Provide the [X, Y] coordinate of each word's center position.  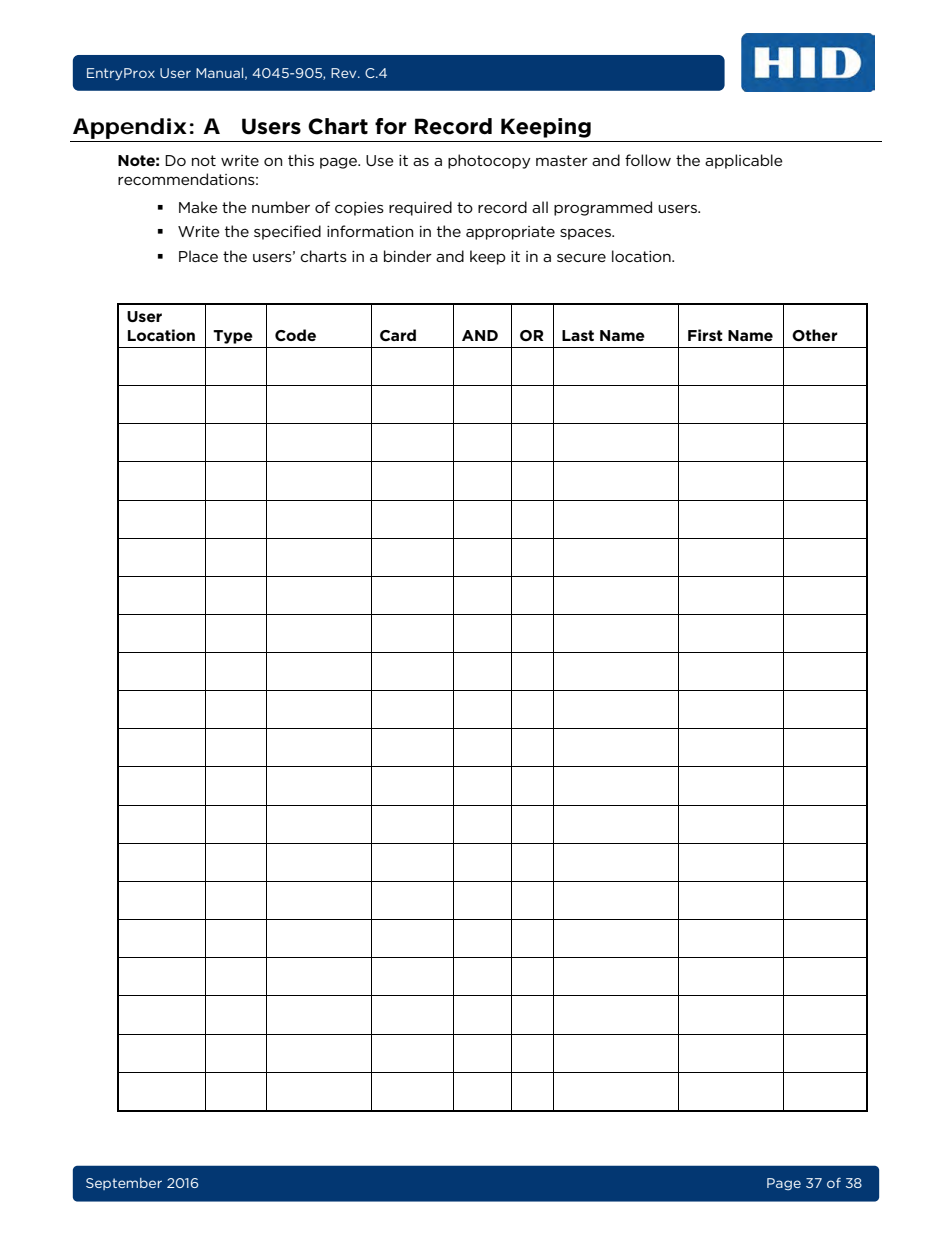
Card [398, 335]
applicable [744, 161]
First [705, 335]
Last [578, 335]
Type [233, 337]
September [124, 1184]
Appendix [130, 128]
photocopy [489, 161]
